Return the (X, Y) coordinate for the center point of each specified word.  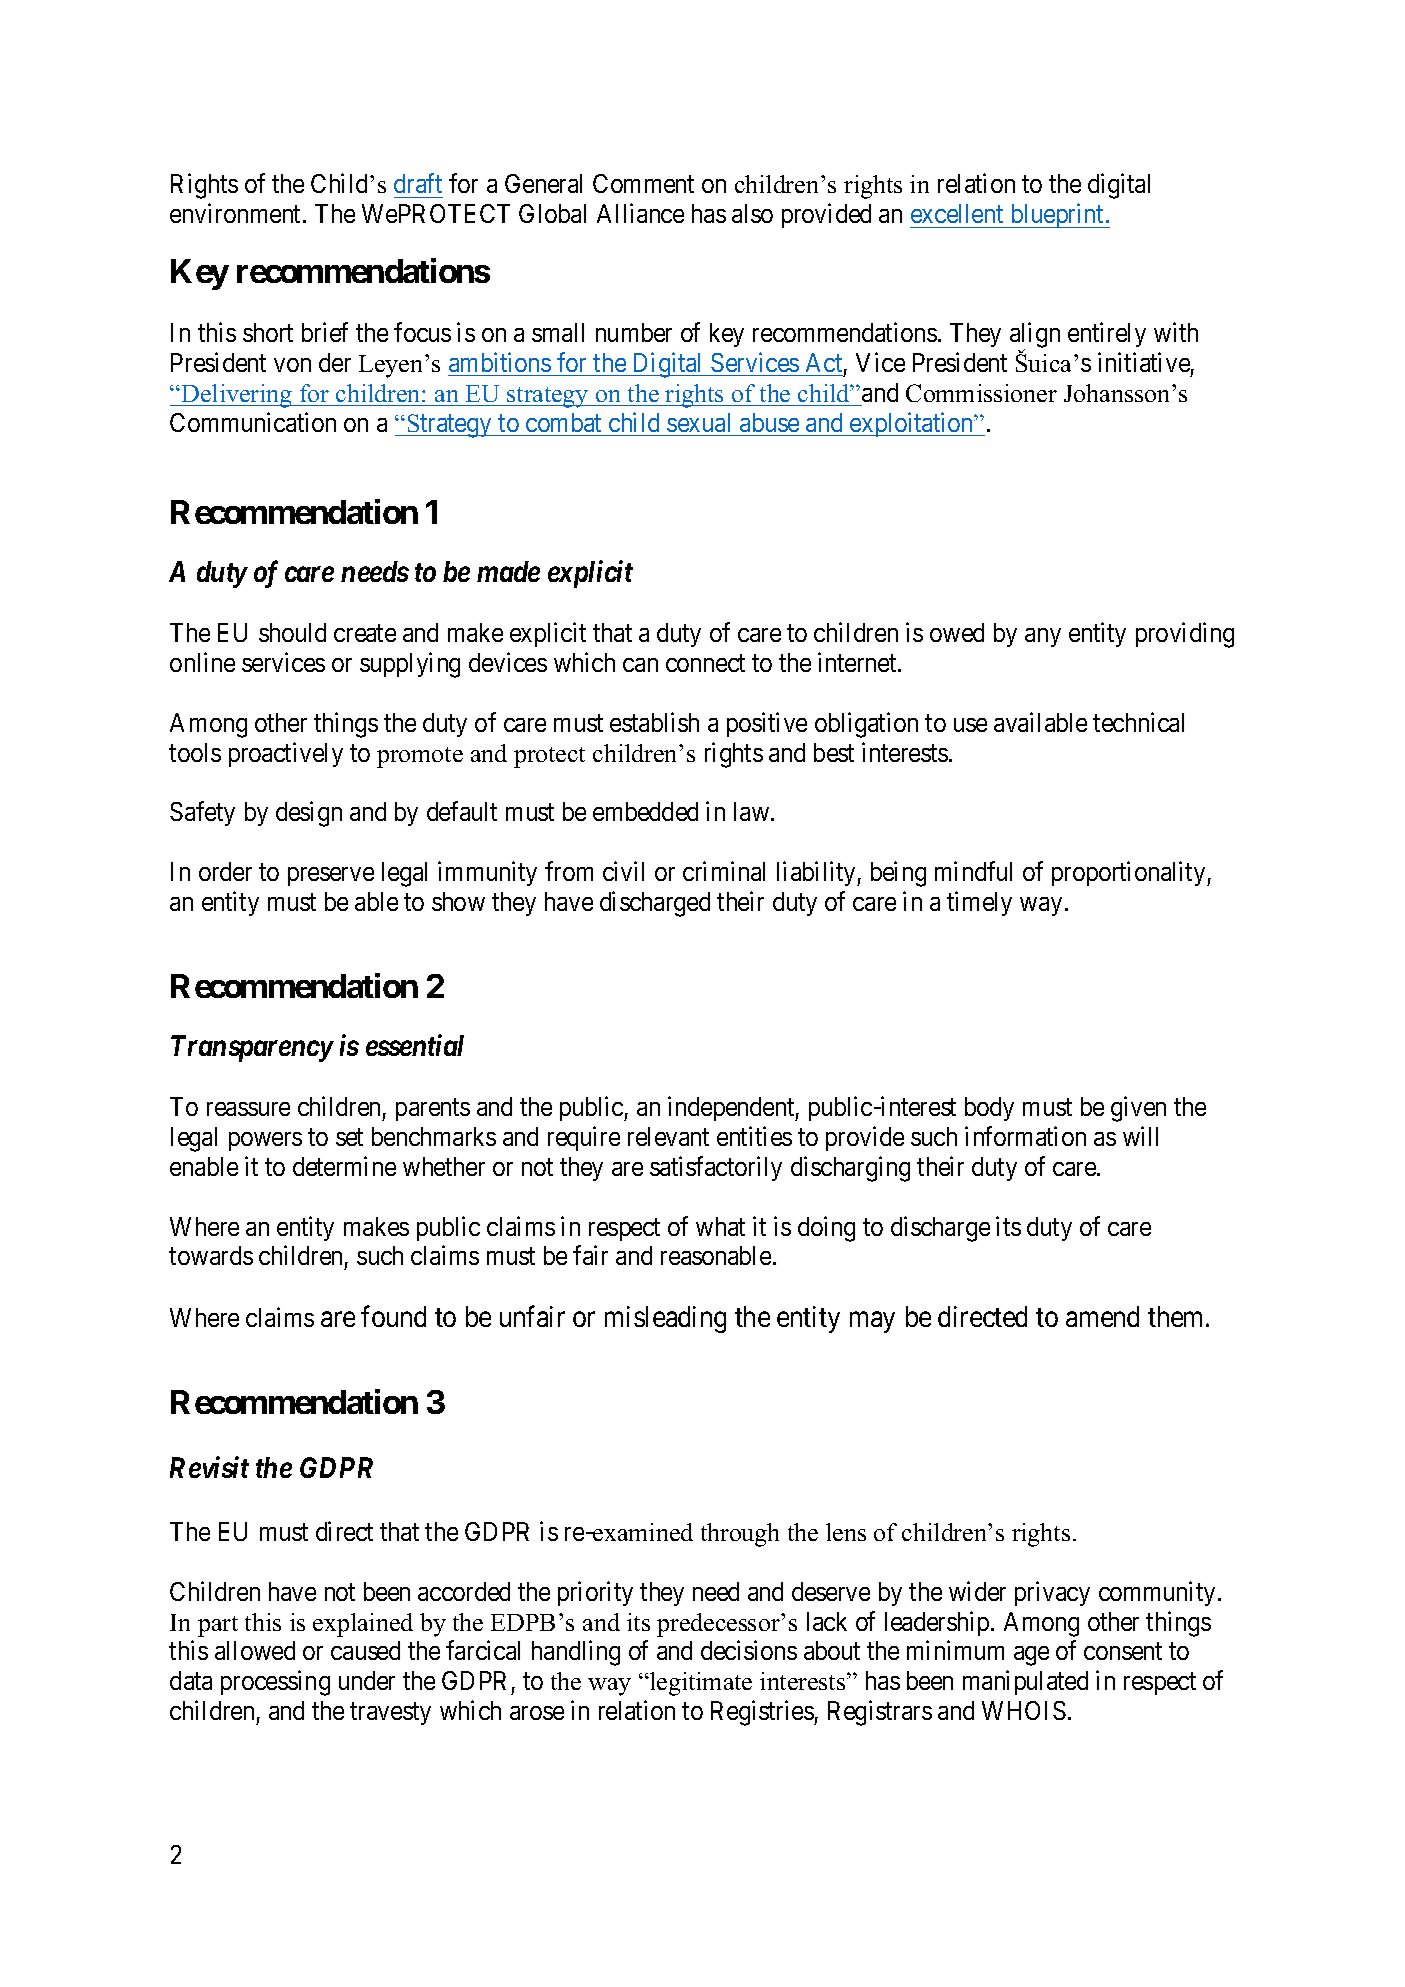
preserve (331, 876)
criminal (724, 871)
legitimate (700, 1684)
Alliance (640, 213)
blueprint (1057, 216)
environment (237, 213)
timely (979, 903)
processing (275, 1683)
